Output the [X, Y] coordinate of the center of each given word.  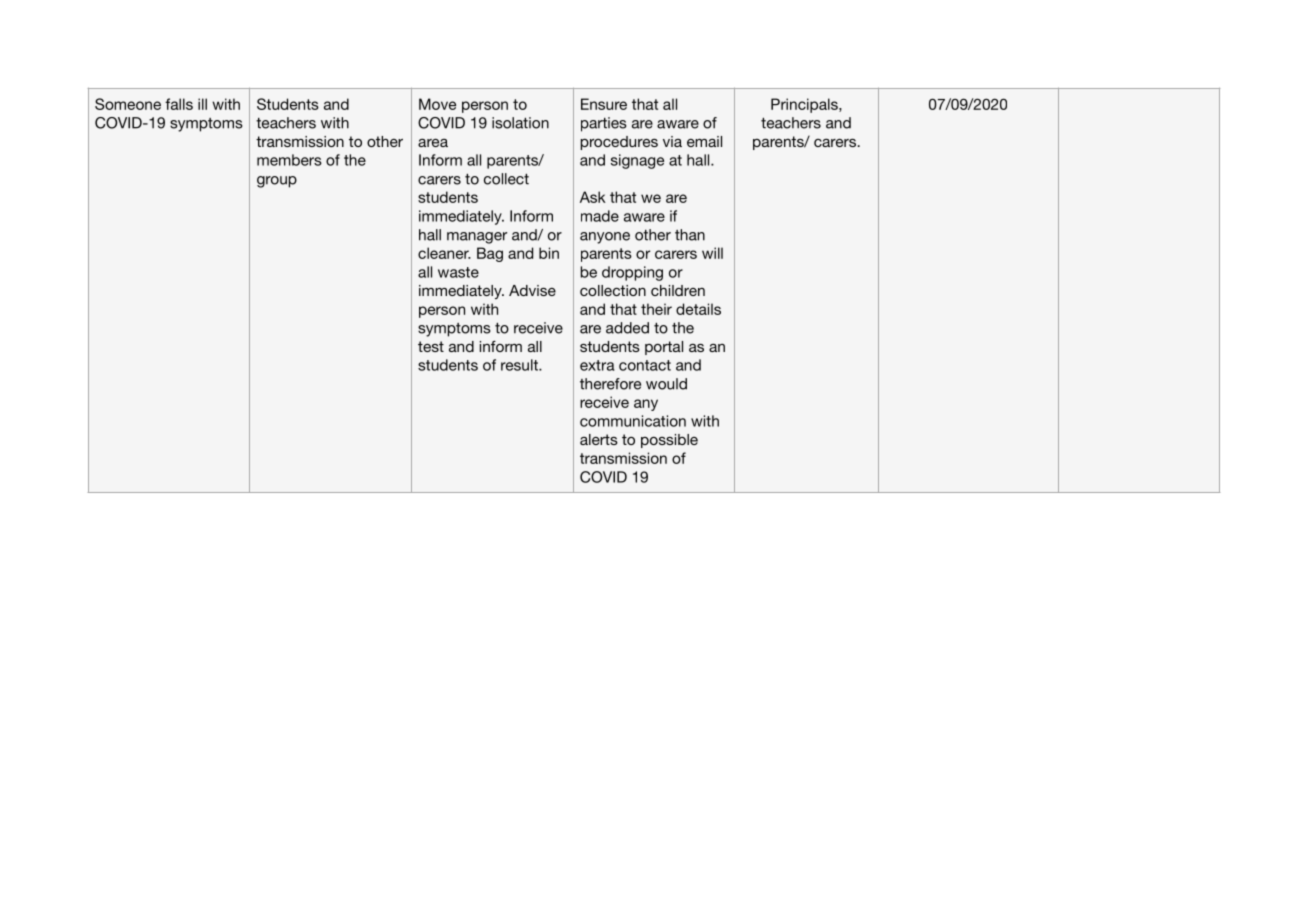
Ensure [604, 104]
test [431, 346]
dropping [632, 273]
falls [179, 104]
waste [458, 272]
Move [437, 104]
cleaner [444, 253]
